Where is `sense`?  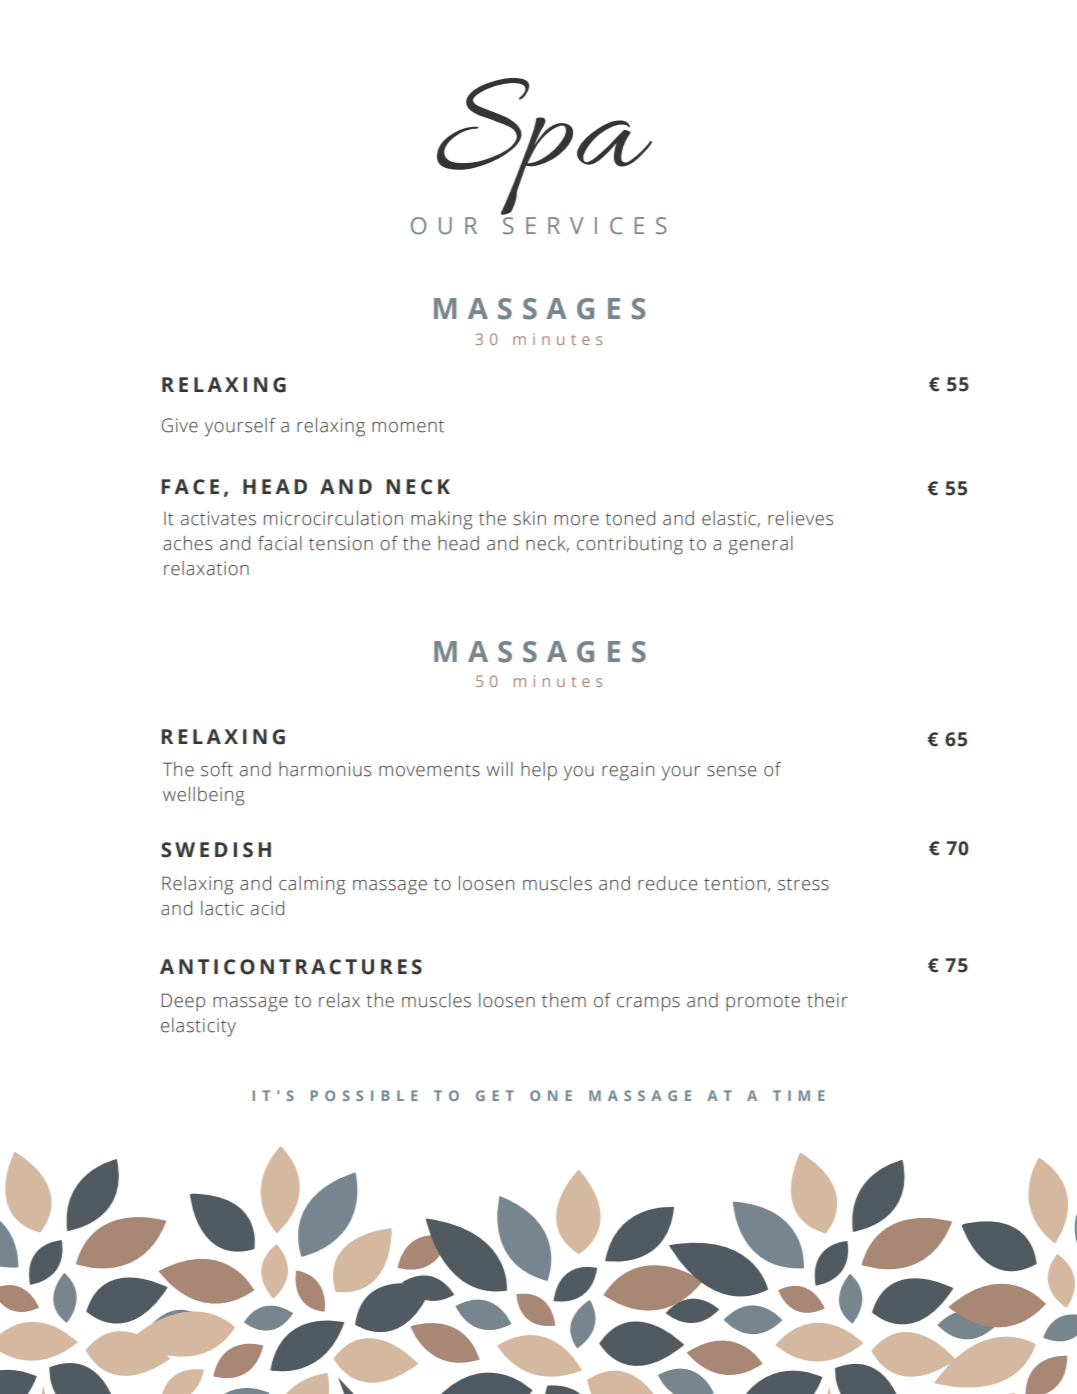 sense is located at coordinates (731, 771).
